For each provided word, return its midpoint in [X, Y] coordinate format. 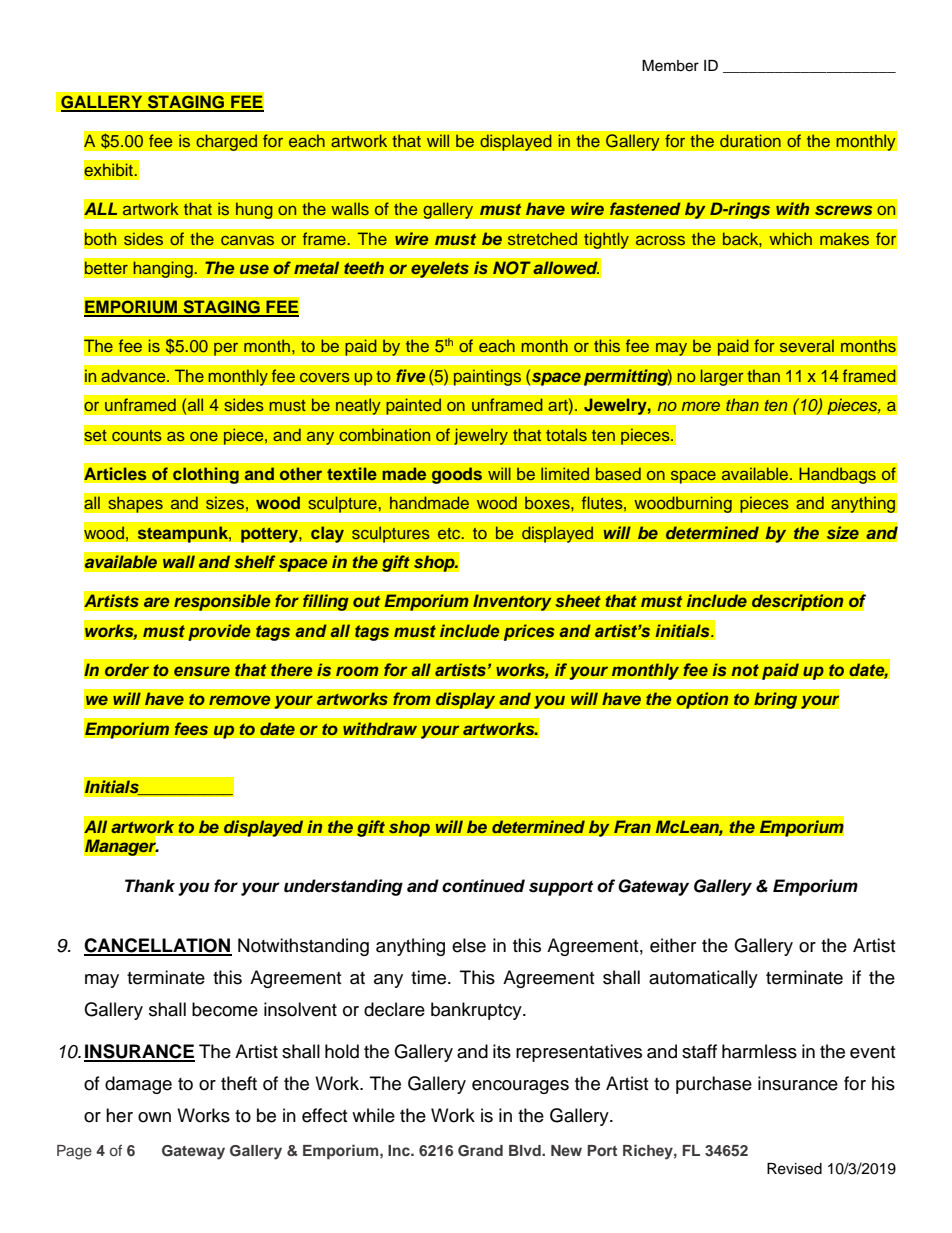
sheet [578, 601]
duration [750, 141]
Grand [480, 1151]
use [254, 269]
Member [670, 66]
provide [219, 632]
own [154, 1117]
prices [529, 632]
